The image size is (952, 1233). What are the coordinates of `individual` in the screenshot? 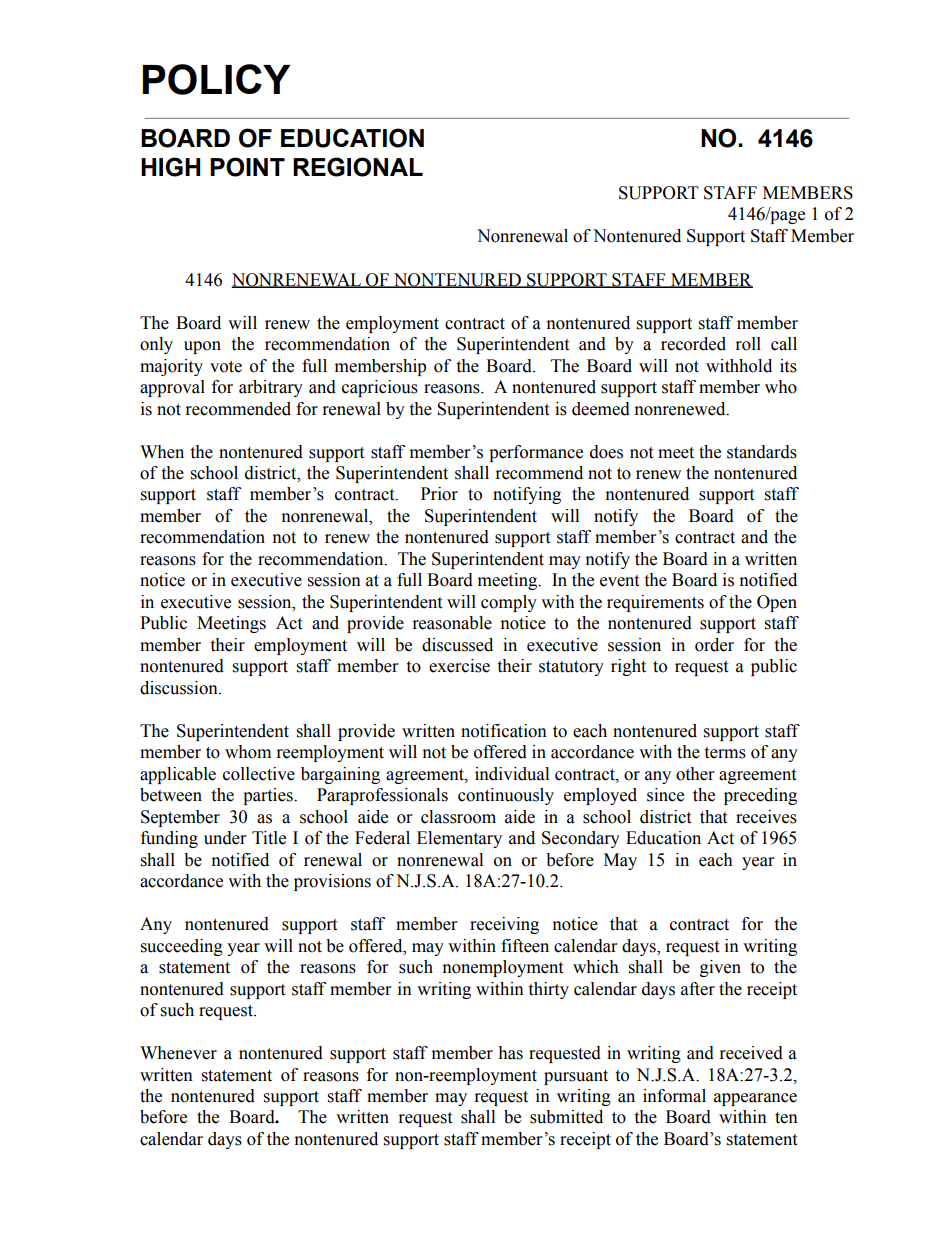 It's located at (512, 774).
